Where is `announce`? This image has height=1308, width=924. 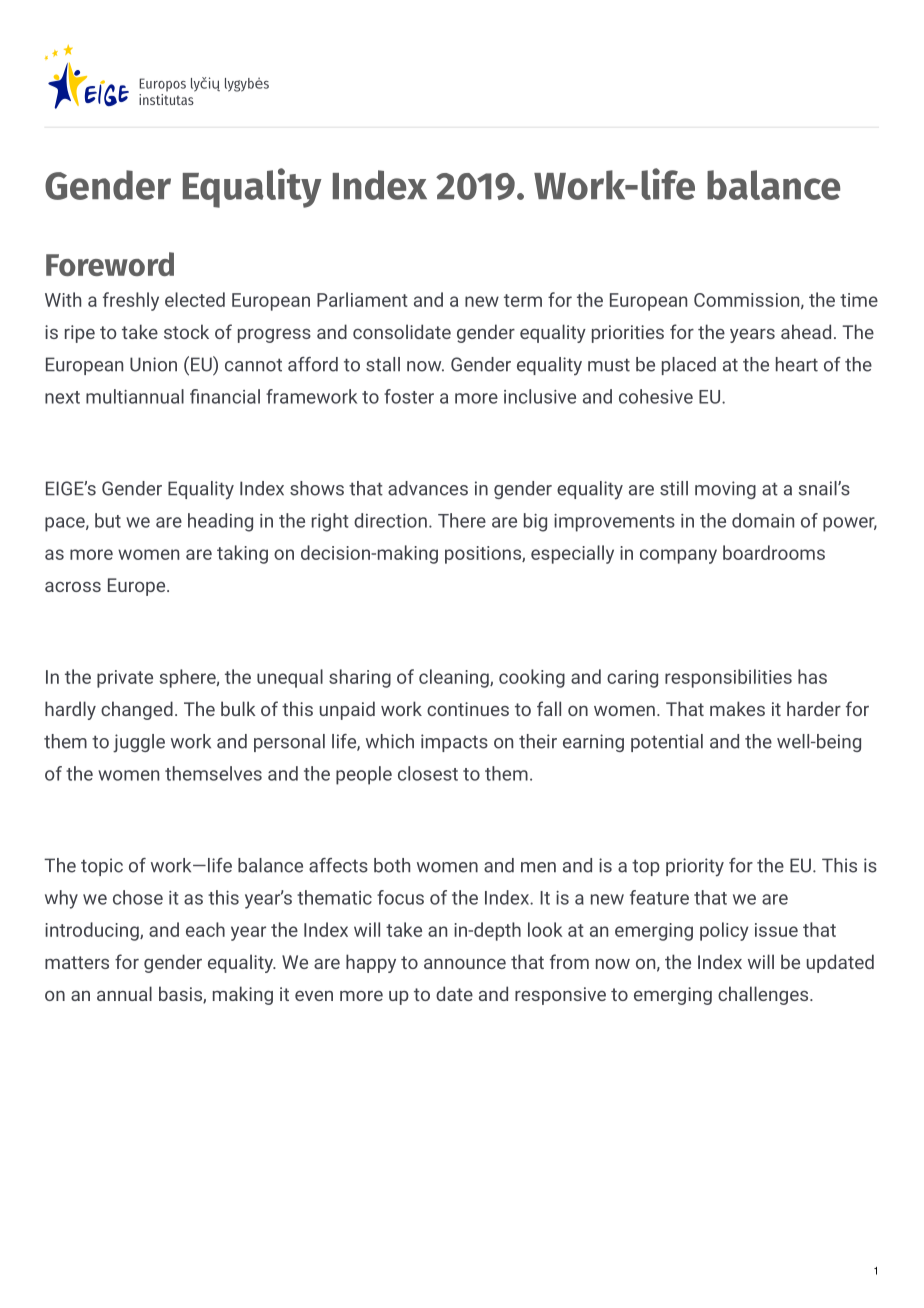
announce is located at coordinates (465, 964).
